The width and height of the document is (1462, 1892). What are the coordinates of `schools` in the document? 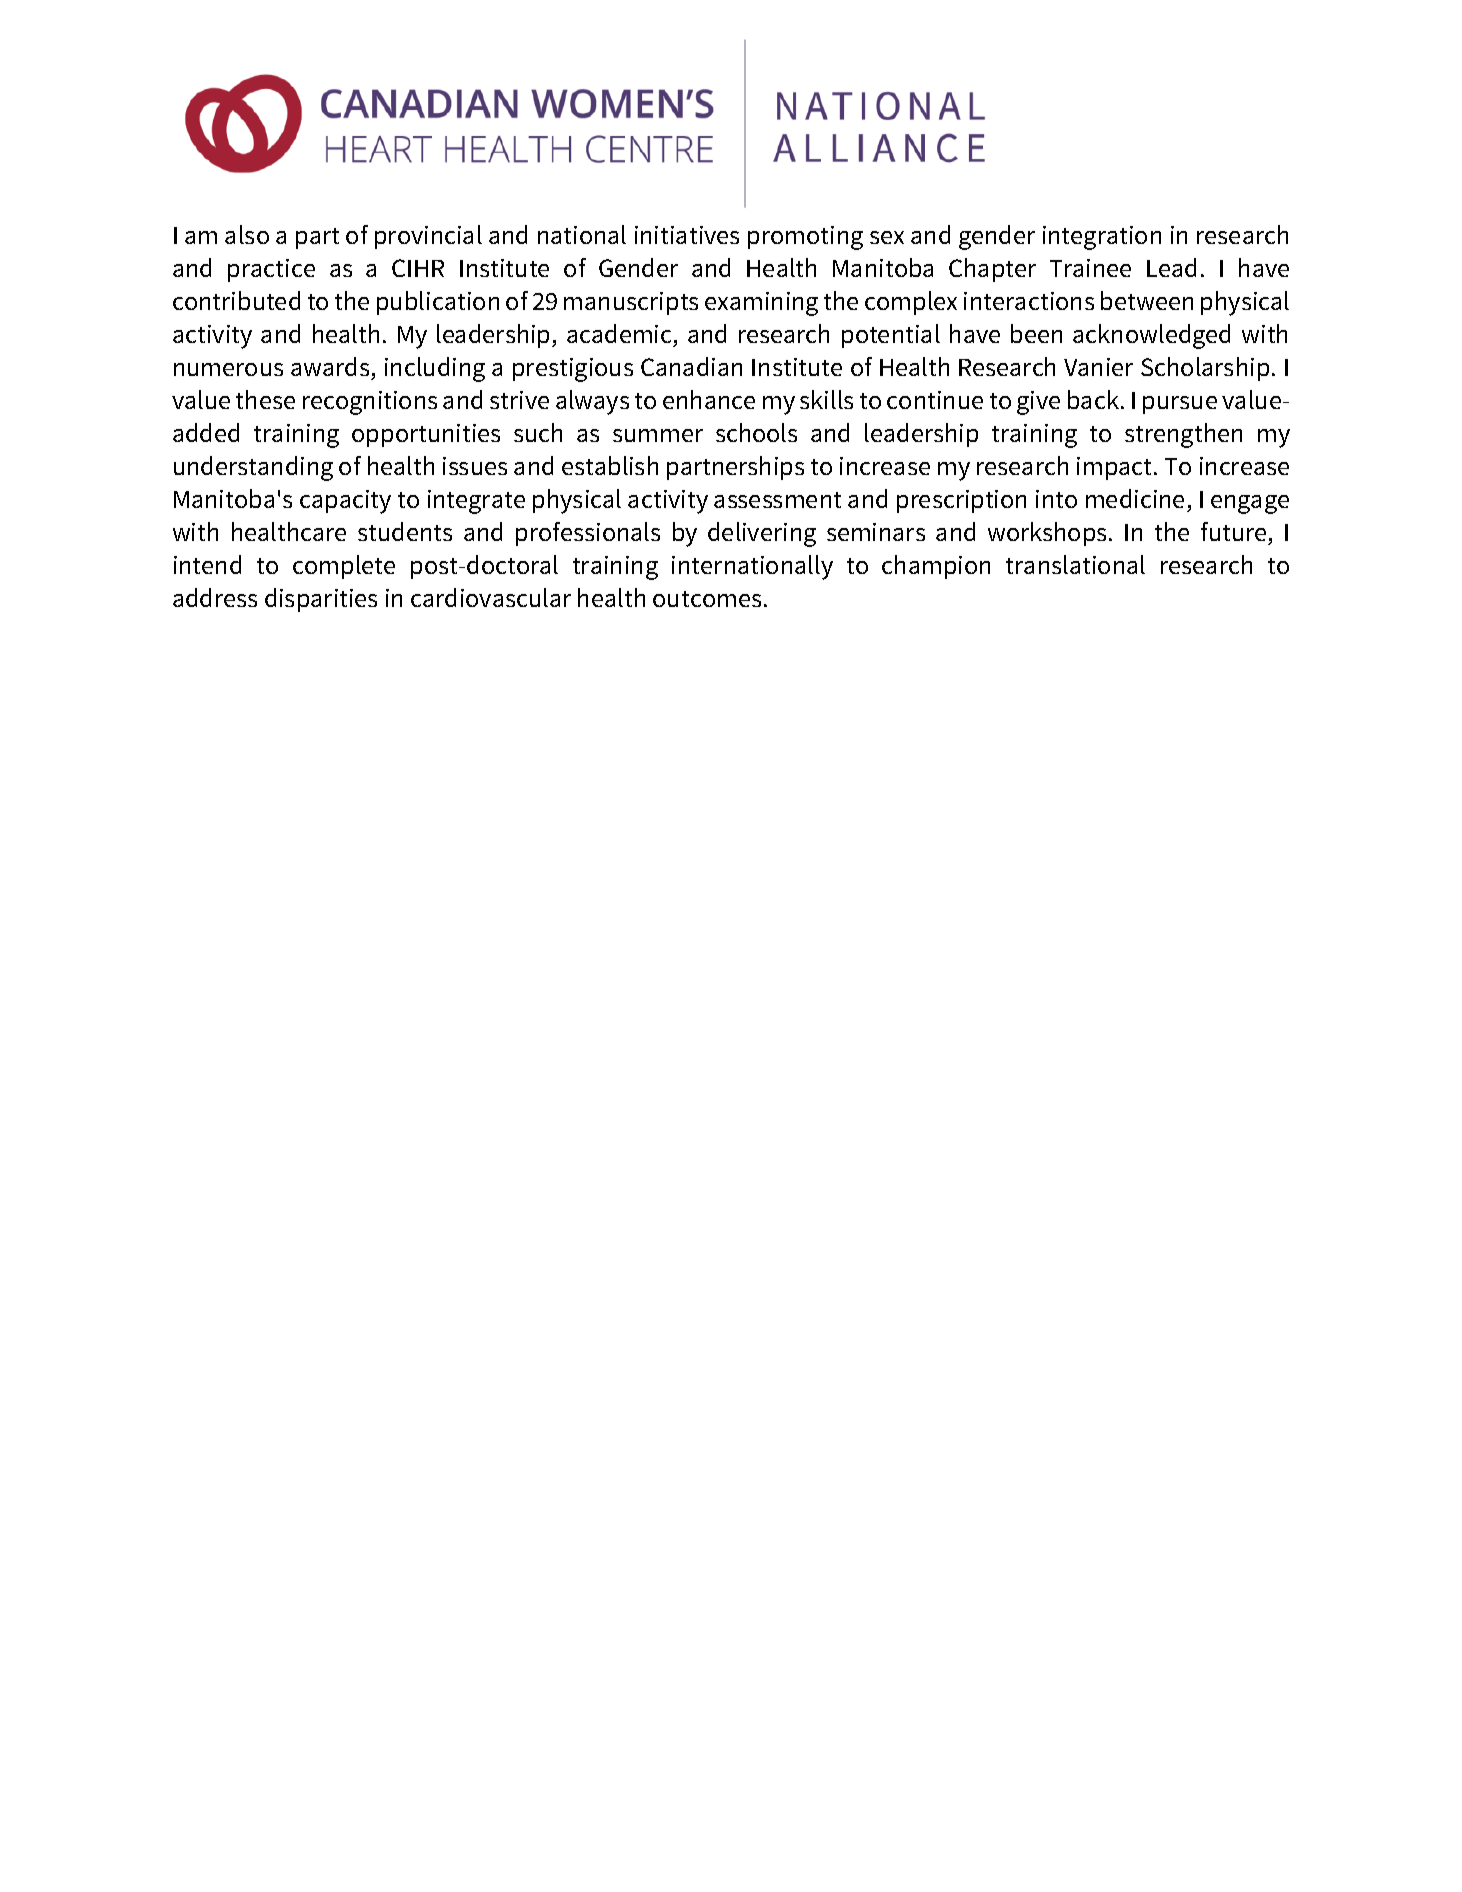 It's located at (756, 432).
